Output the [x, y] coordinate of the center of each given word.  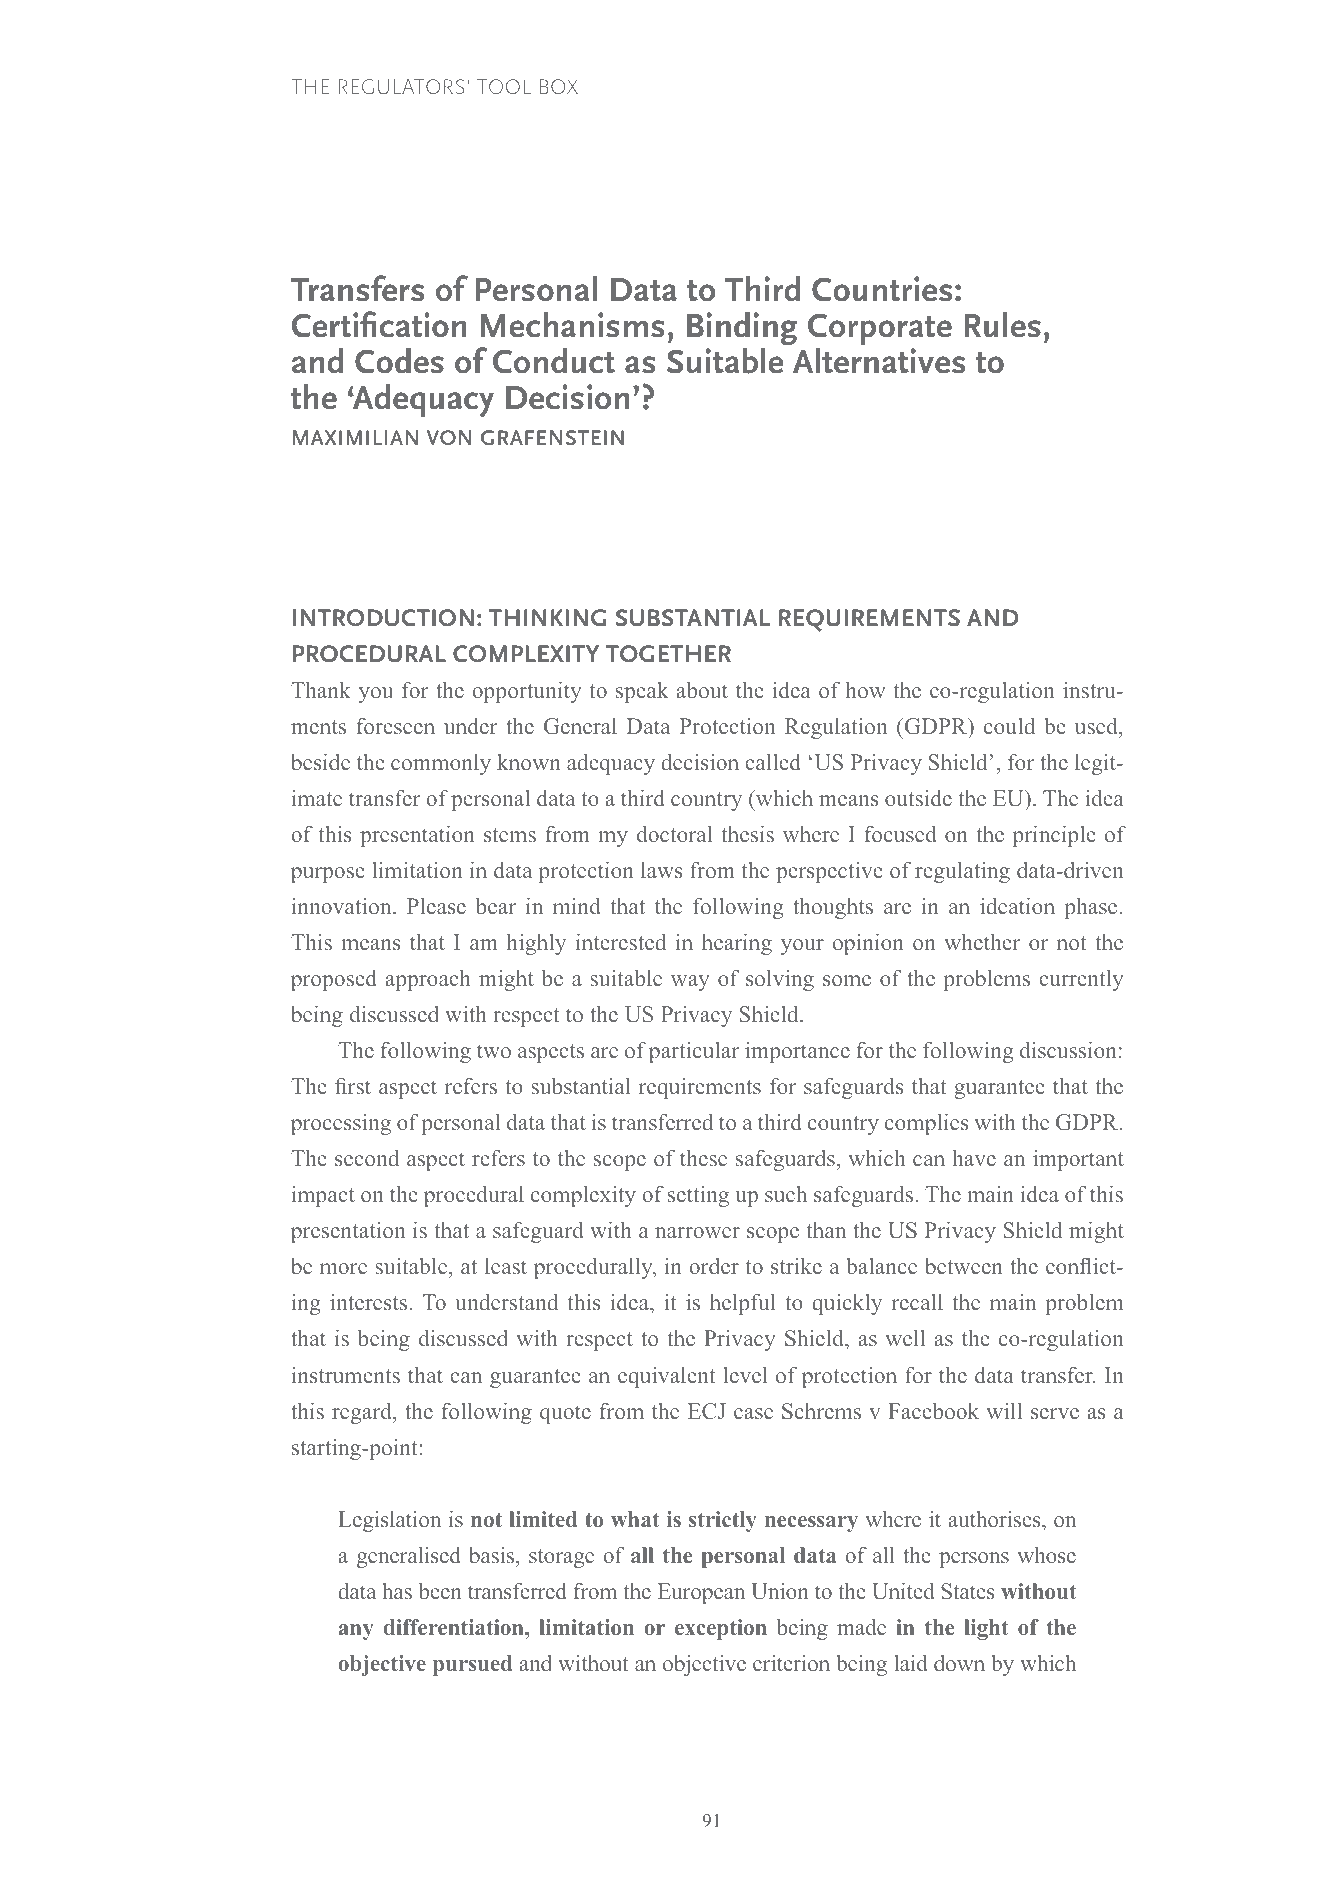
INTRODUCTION [383, 618]
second [367, 1158]
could [1009, 726]
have [974, 1158]
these [703, 1157]
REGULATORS [401, 86]
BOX [559, 86]
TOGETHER [668, 654]
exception [721, 1629]
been [440, 1591]
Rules [1002, 325]
